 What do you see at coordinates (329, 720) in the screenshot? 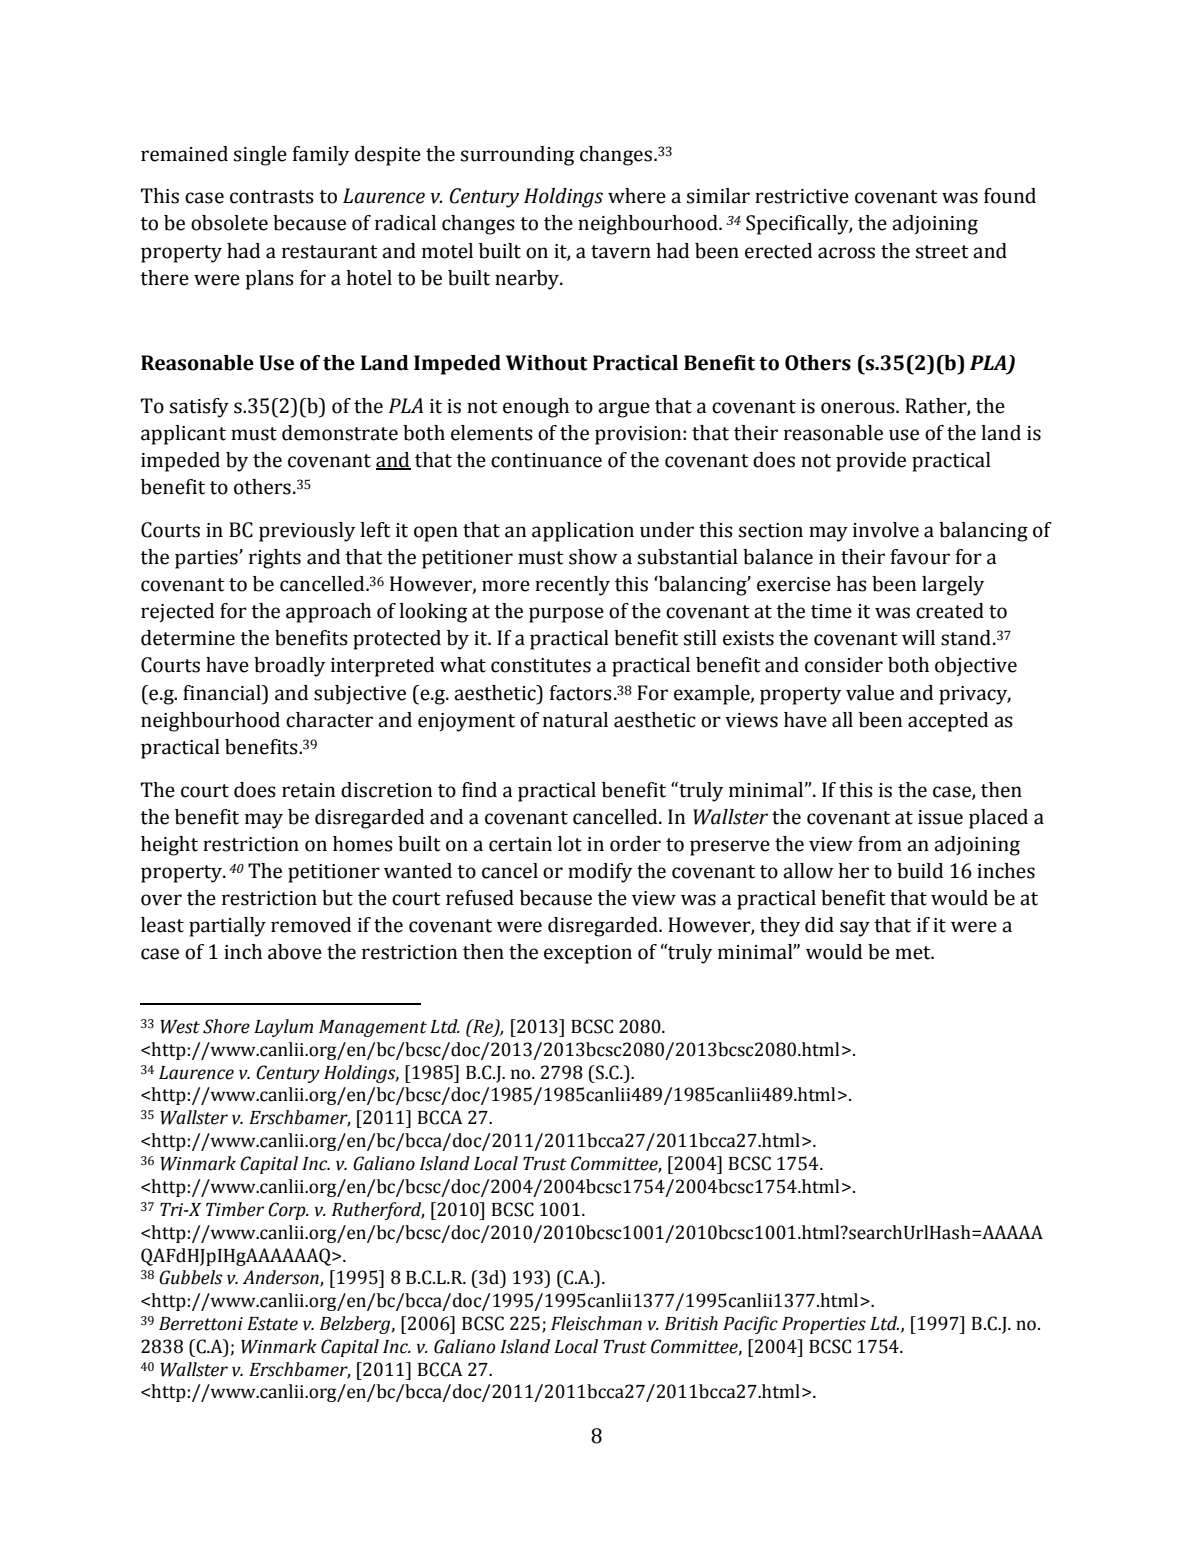
I see `character` at bounding box center [329, 720].
